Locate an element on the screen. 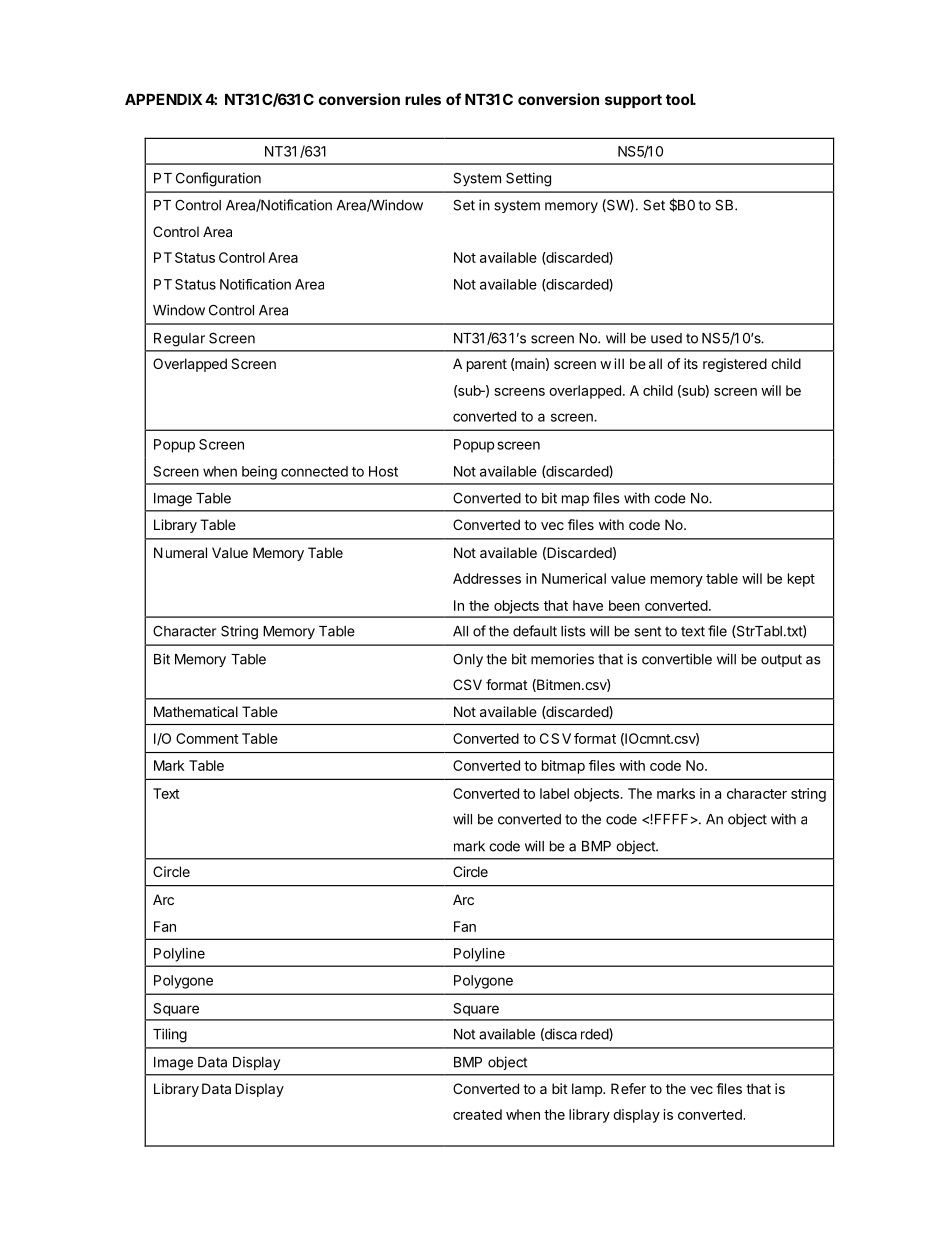 Image resolution: width=952 pixels, height=1233 pixels. label is located at coordinates (554, 793).
